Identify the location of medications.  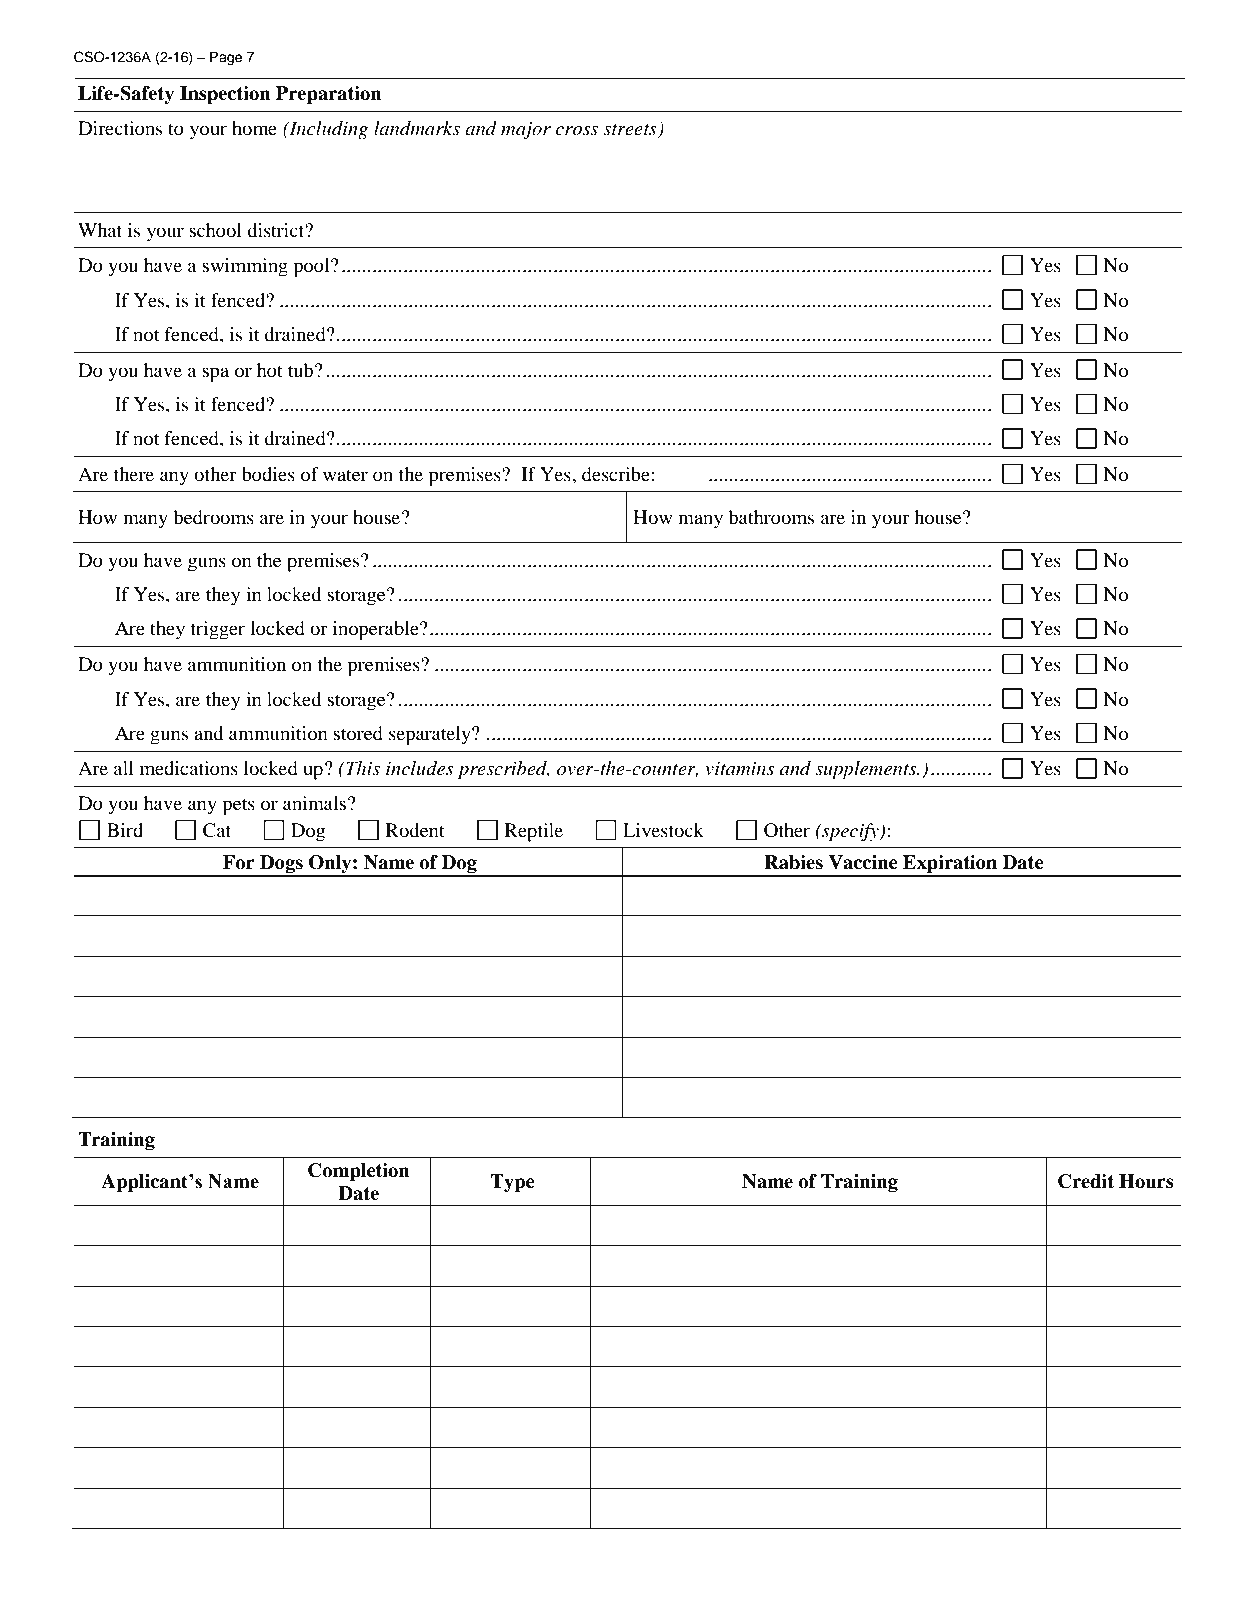
(189, 768).
